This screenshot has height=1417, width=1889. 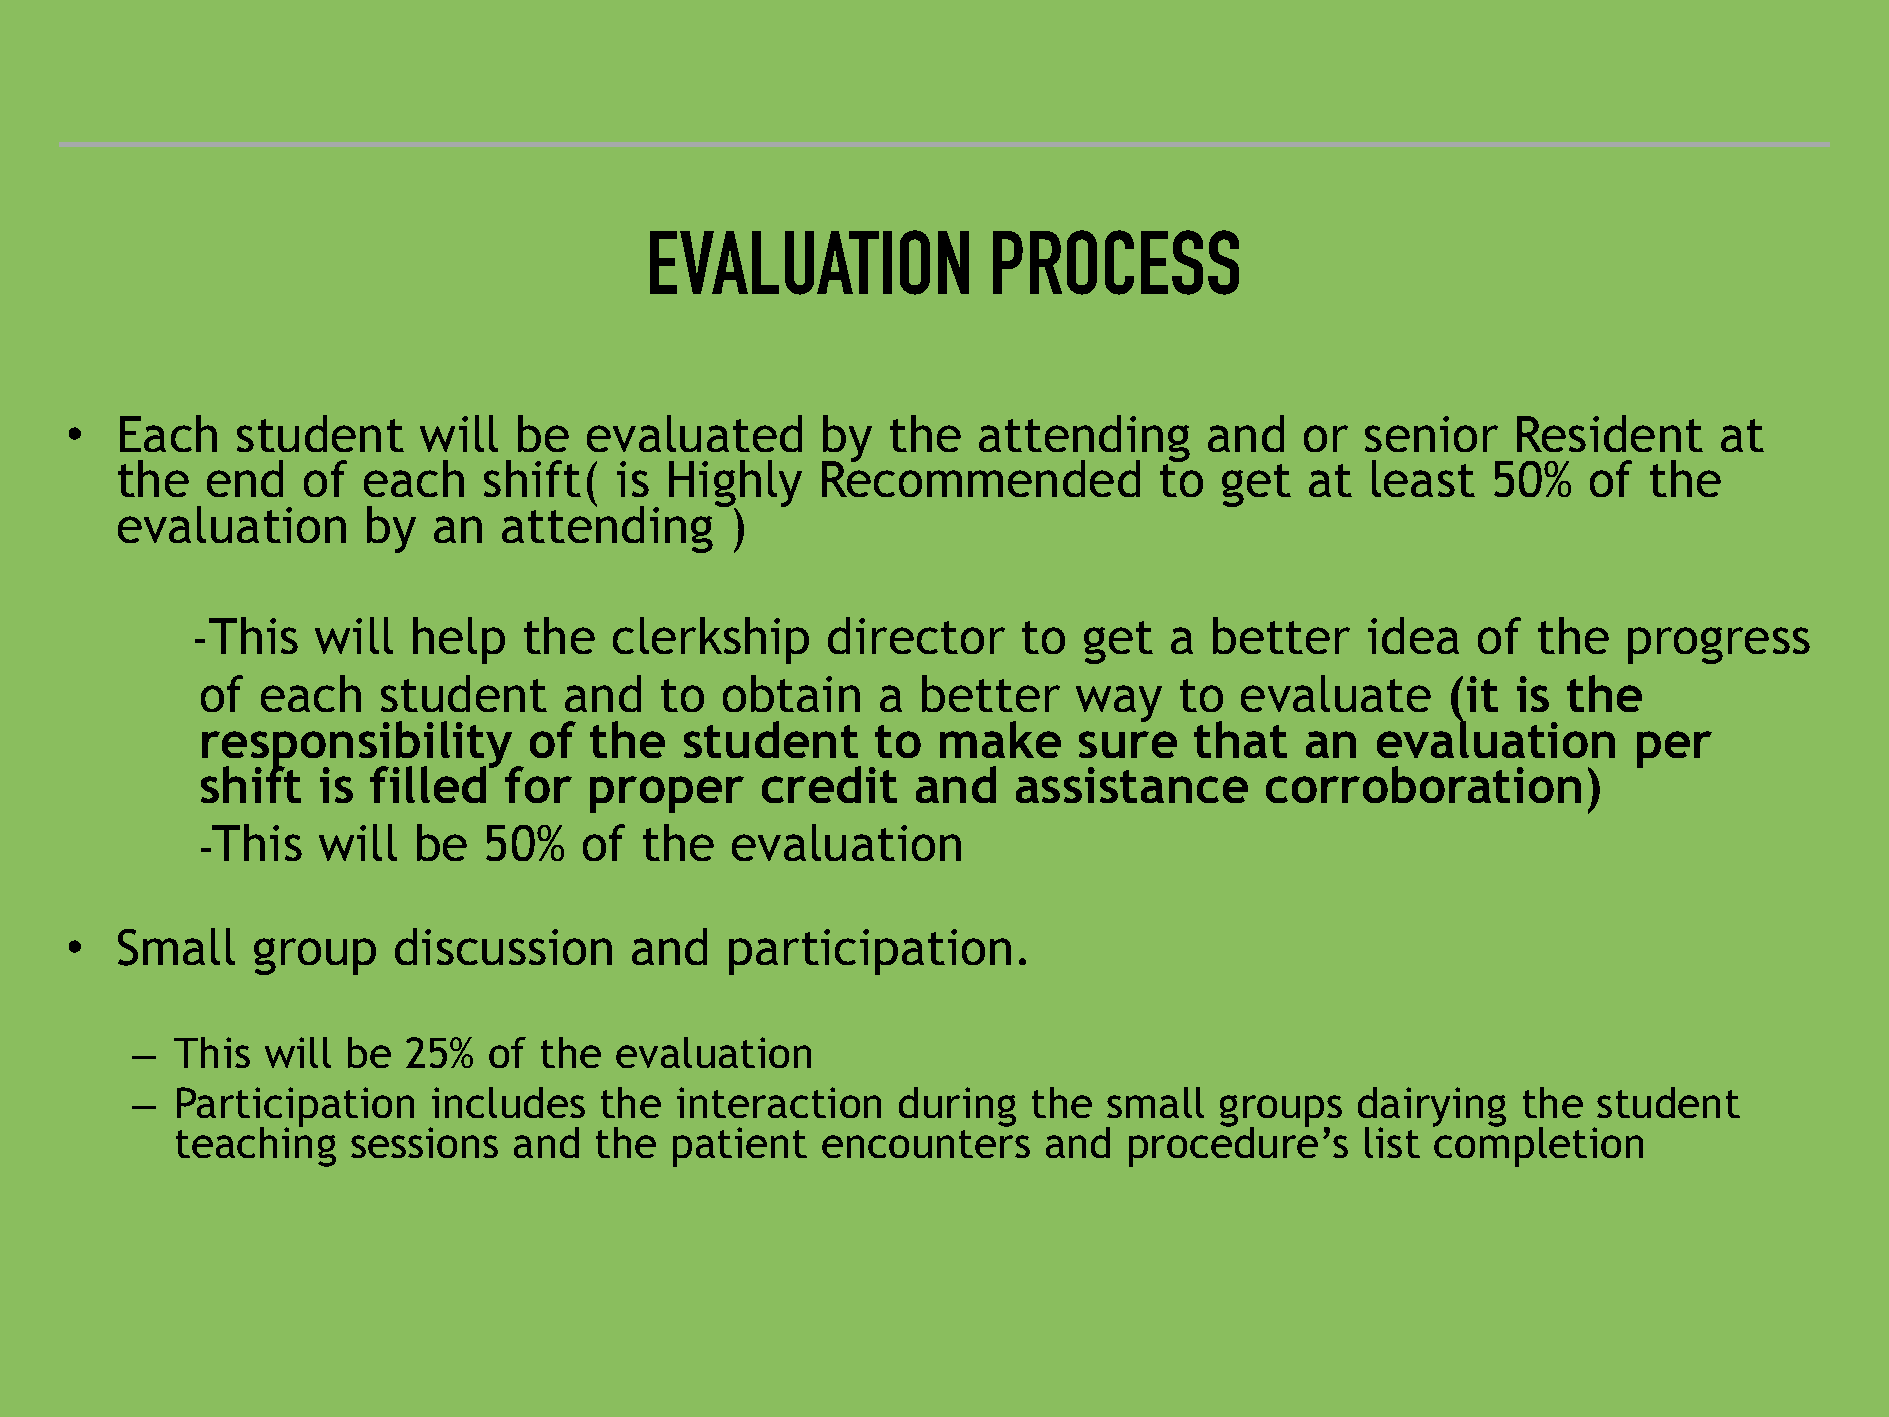 I want to click on Resident, so click(x=1610, y=433).
